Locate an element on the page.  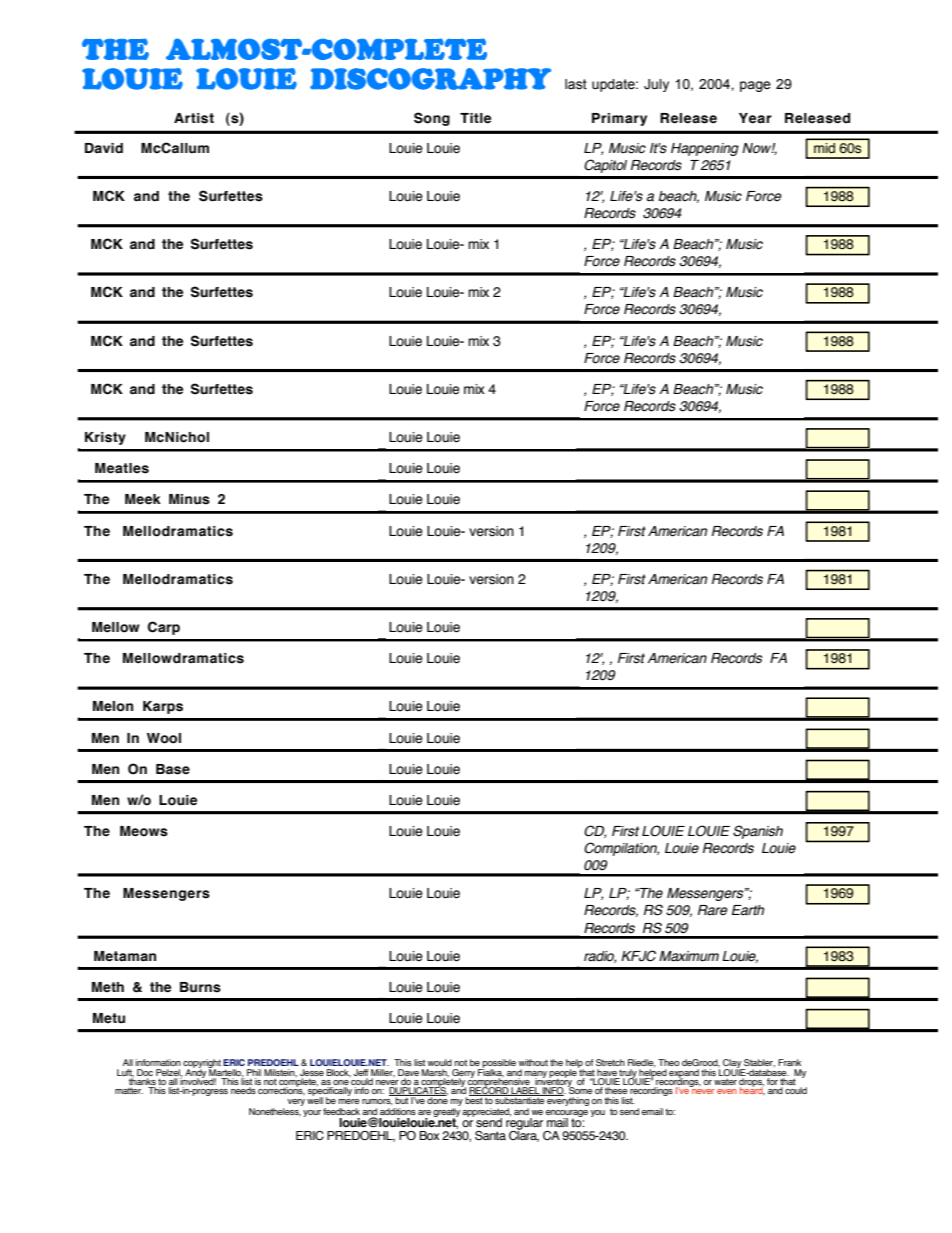
Artist is located at coordinates (194, 118).
